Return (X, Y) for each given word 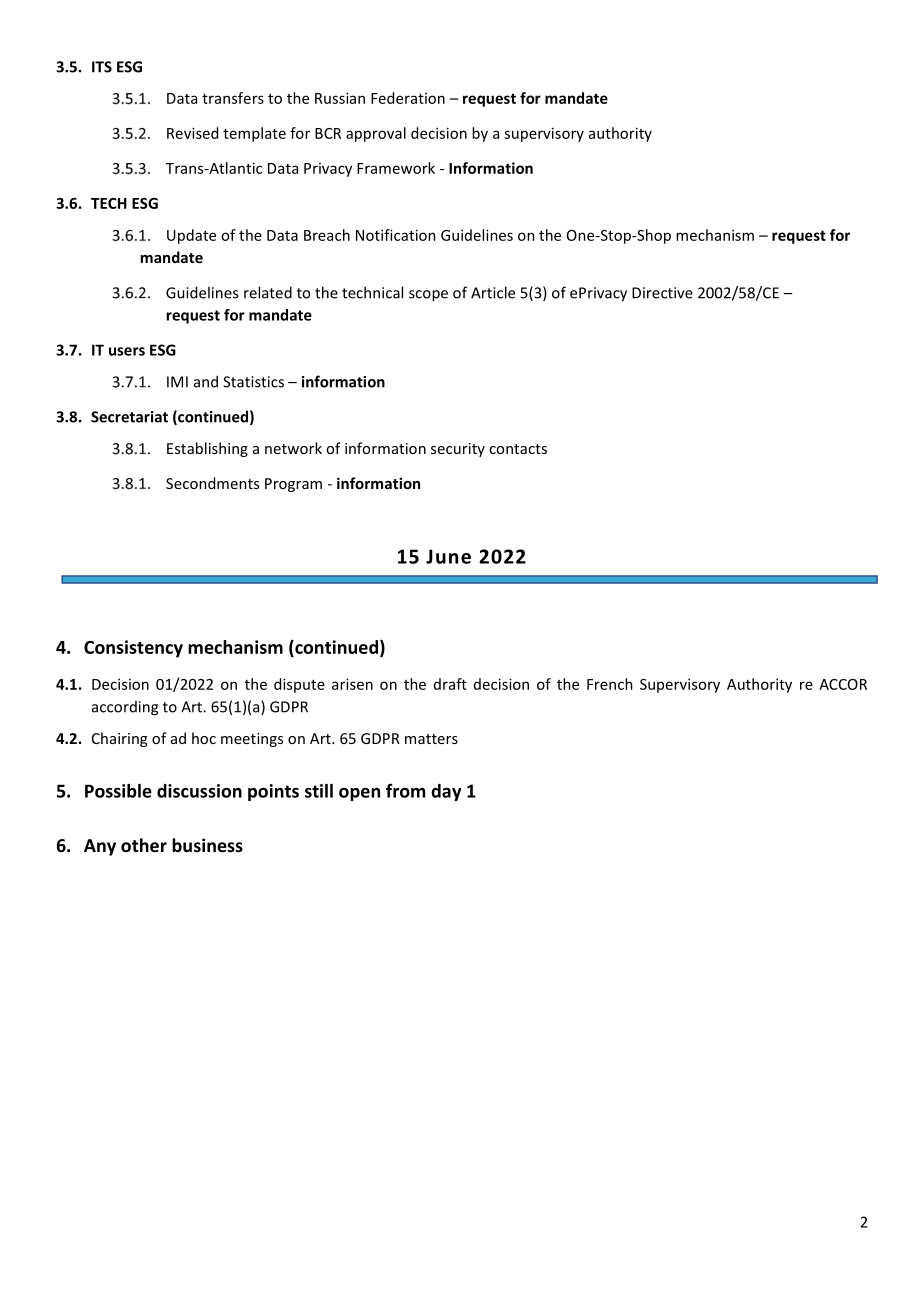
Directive (662, 293)
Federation (408, 98)
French (610, 684)
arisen (352, 684)
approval (376, 134)
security (458, 450)
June (448, 556)
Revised (192, 133)
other (144, 845)
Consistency (133, 649)
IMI (177, 382)
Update (191, 236)
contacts (518, 449)
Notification (396, 235)
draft (450, 684)
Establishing (207, 449)
